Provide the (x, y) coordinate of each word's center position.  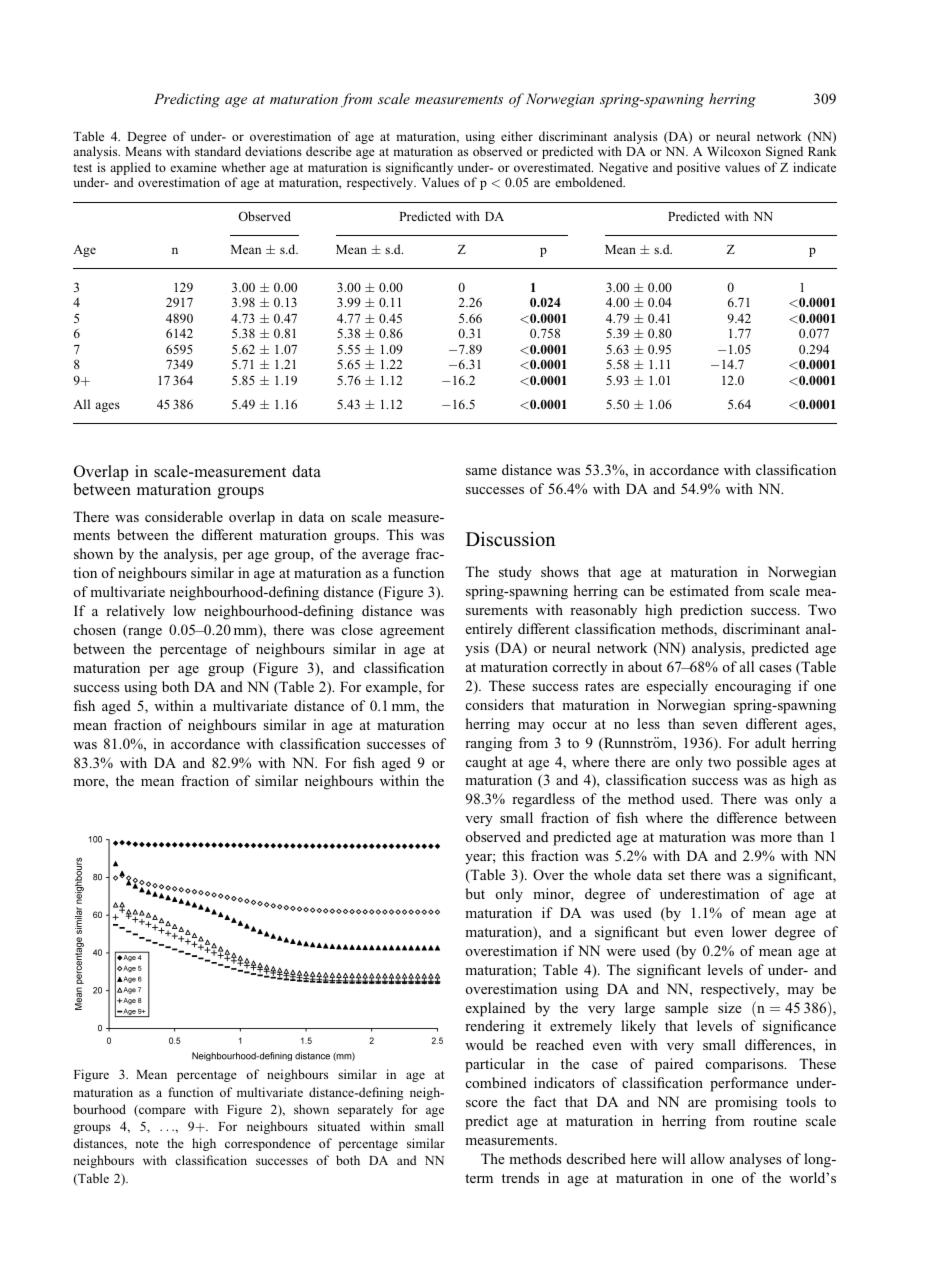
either (517, 136)
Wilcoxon (734, 151)
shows (560, 571)
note (147, 1144)
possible (762, 763)
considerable (184, 516)
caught (486, 763)
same (481, 471)
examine (193, 167)
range (144, 633)
